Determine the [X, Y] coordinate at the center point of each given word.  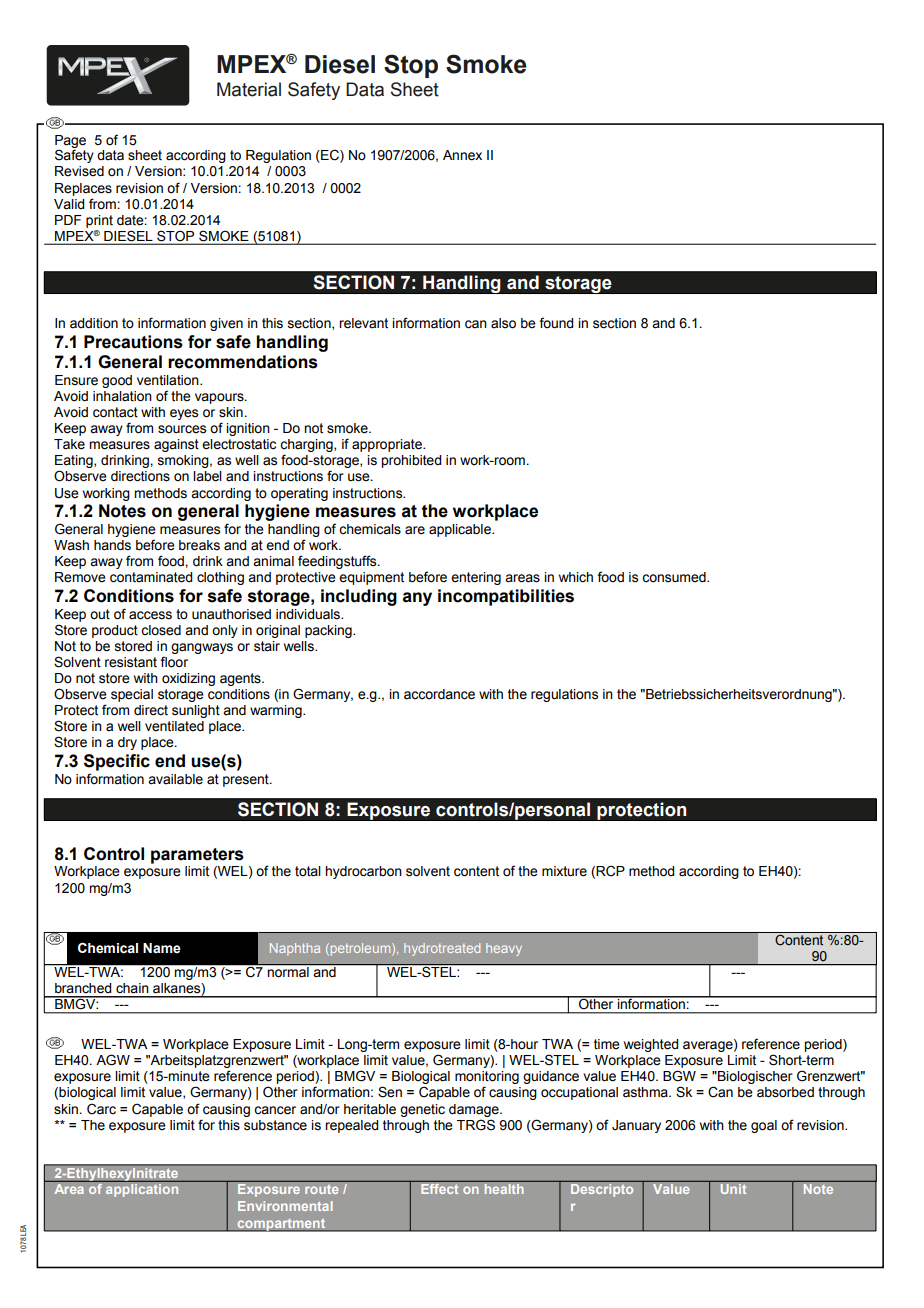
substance [275, 1125]
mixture [564, 871]
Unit [733, 1189]
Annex [462, 155]
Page [70, 142]
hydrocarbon [363, 872]
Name [162, 948]
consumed [675, 577]
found [556, 323]
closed [161, 630]
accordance [439, 694]
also [503, 323]
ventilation [169, 380]
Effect [440, 1189]
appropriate [388, 445]
